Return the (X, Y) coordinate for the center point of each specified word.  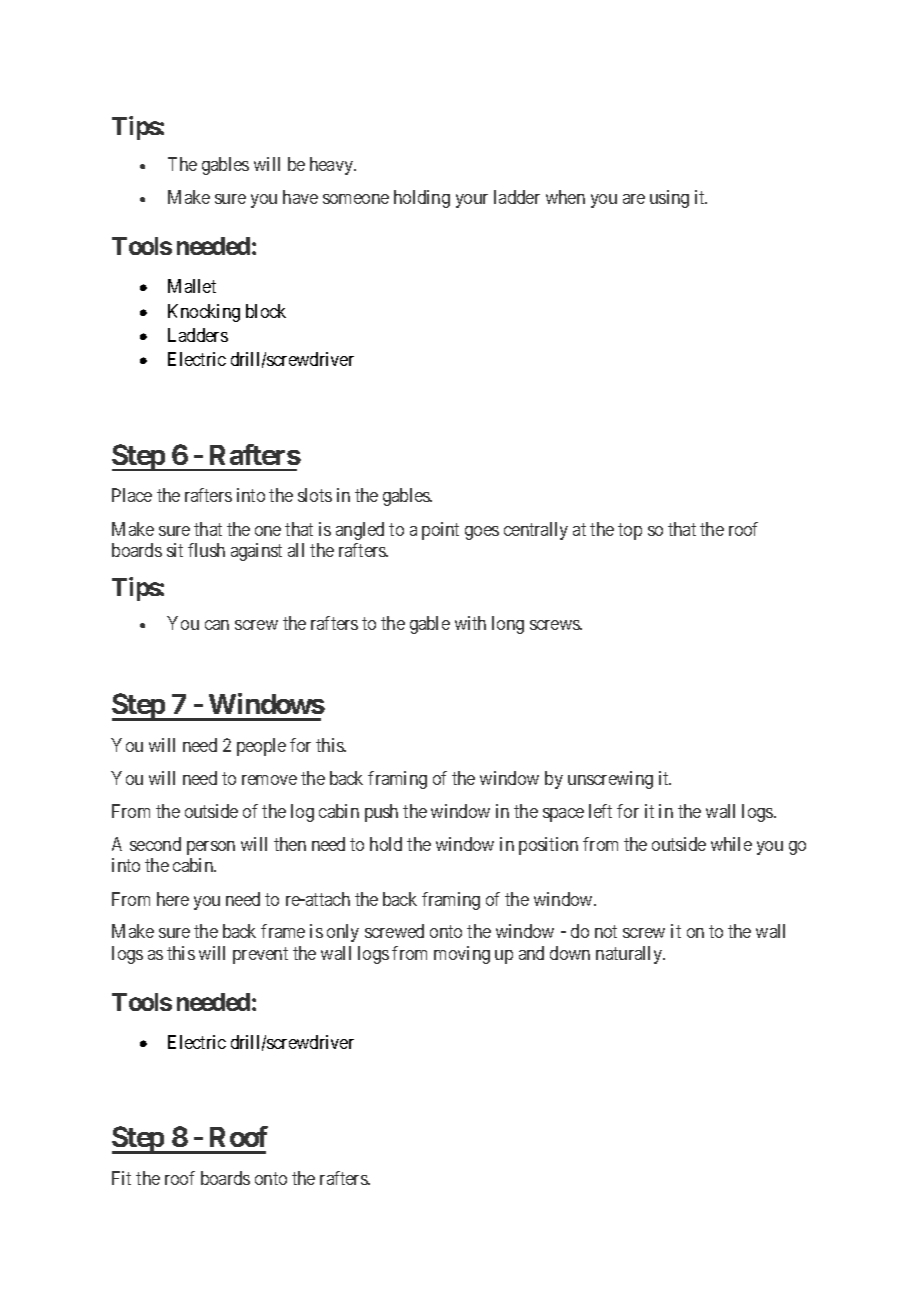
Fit (121, 1178)
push (381, 813)
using (669, 199)
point (440, 531)
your (472, 201)
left (600, 811)
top (630, 531)
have (300, 197)
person (211, 848)
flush (206, 550)
